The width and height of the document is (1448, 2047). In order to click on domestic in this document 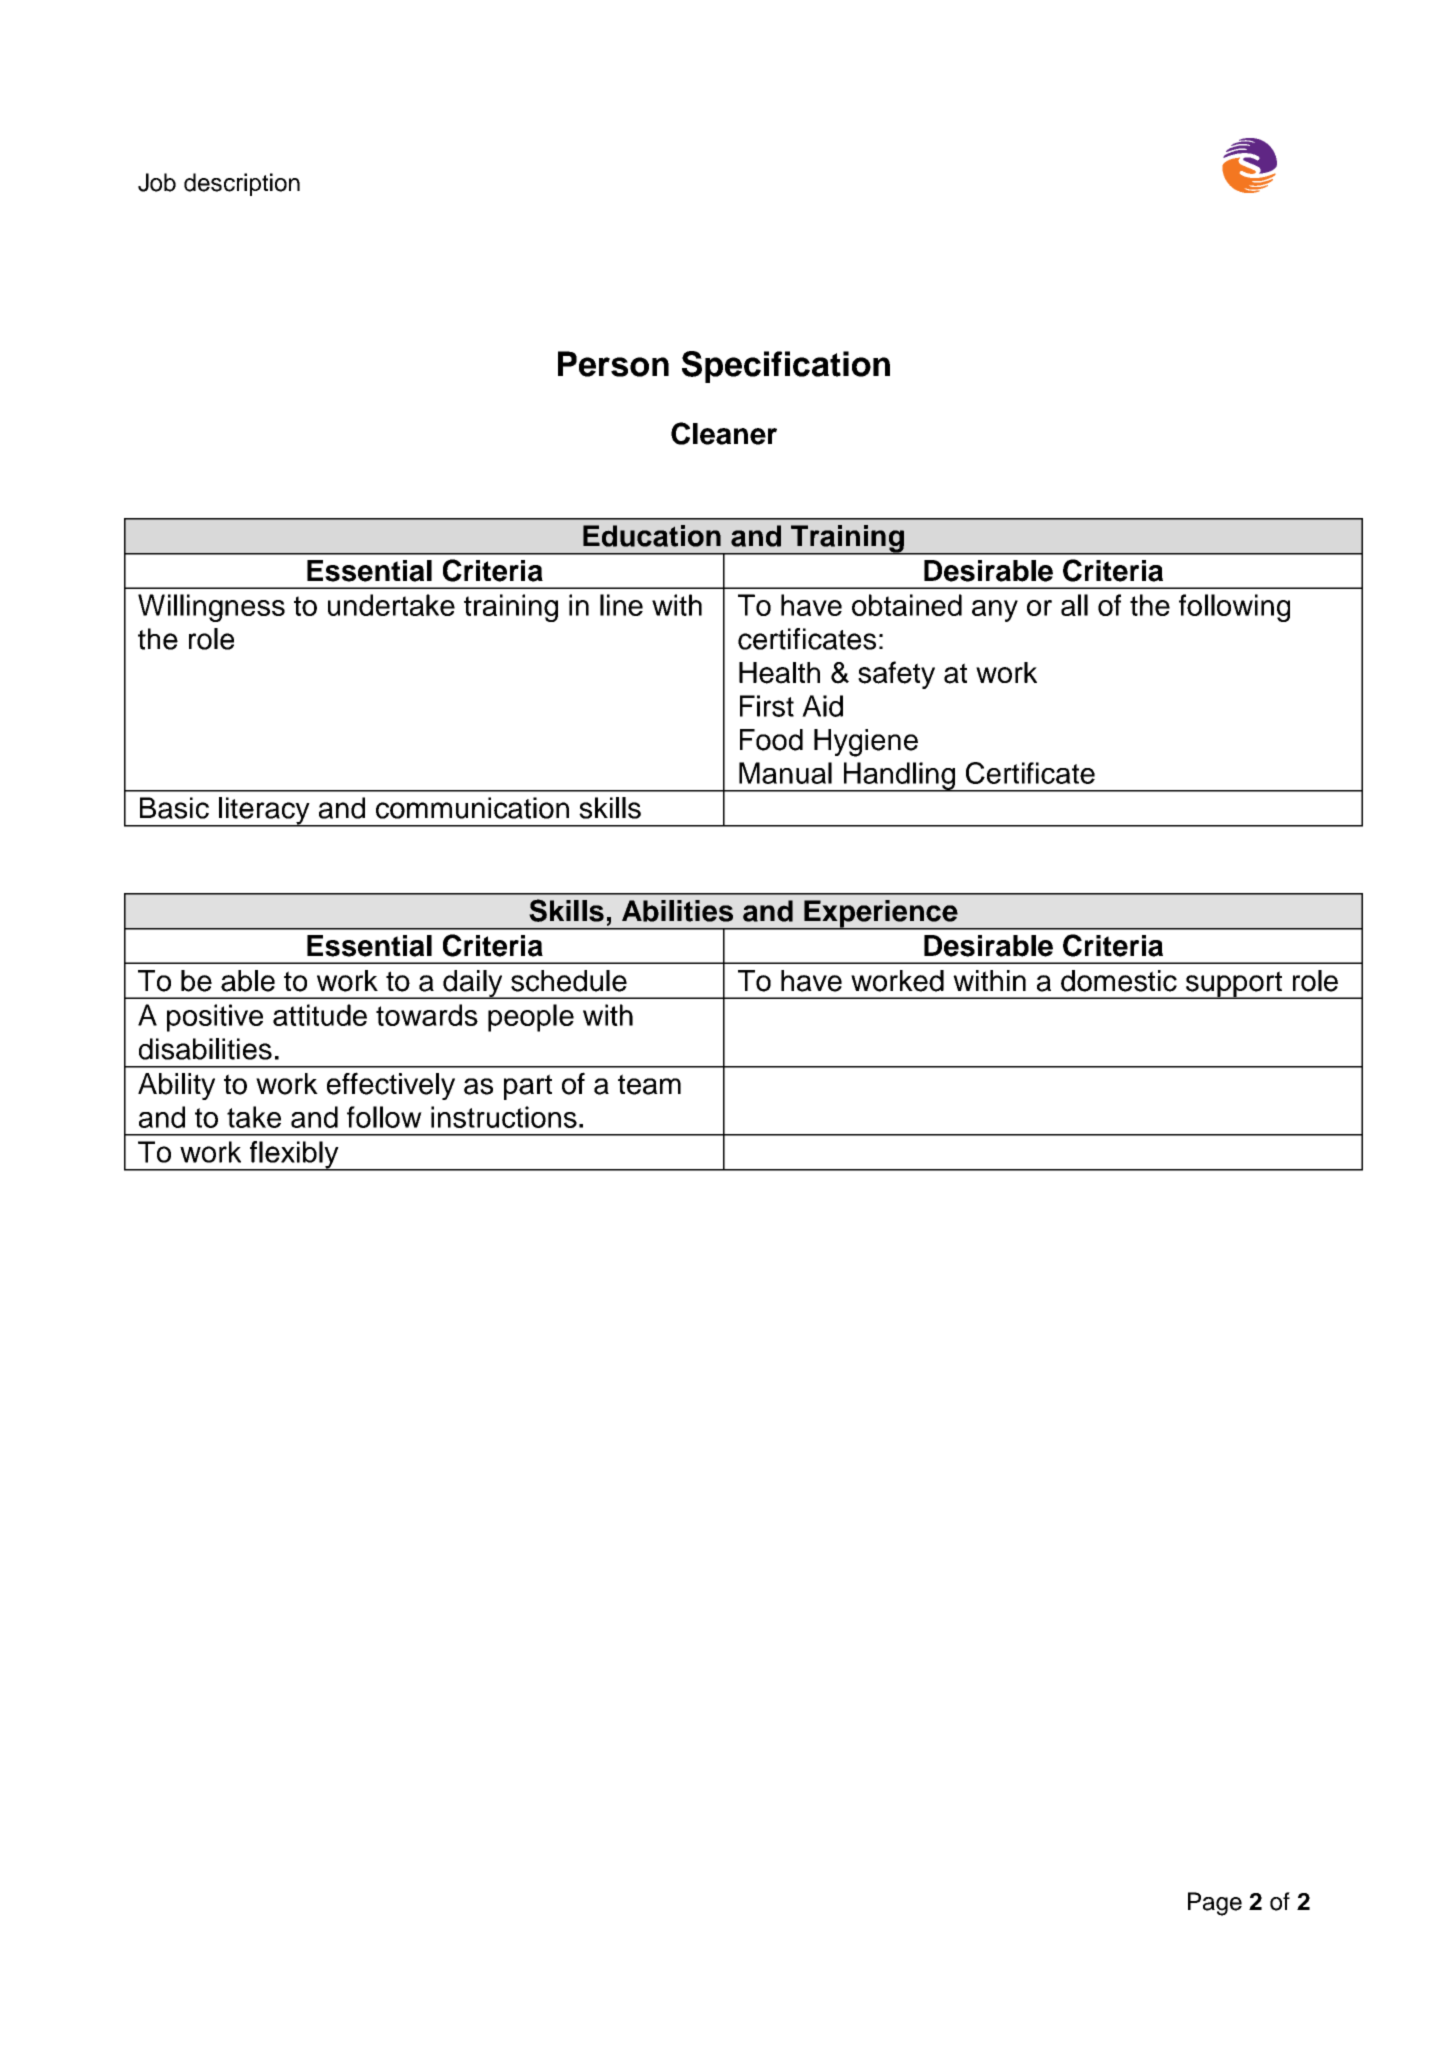, I will do `click(1119, 981)`.
